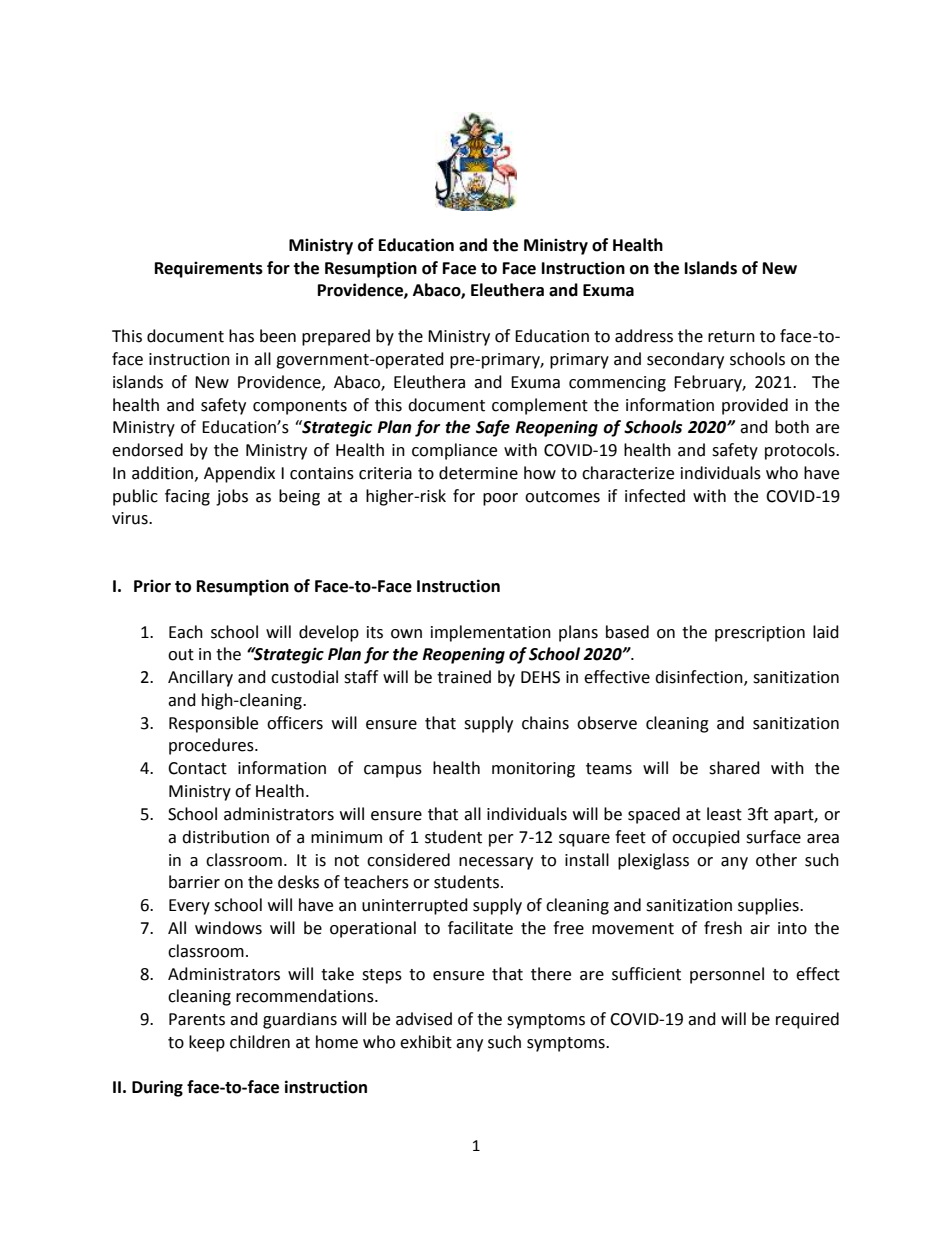  Describe the element at coordinates (731, 337) in the screenshot. I see `return` at that location.
